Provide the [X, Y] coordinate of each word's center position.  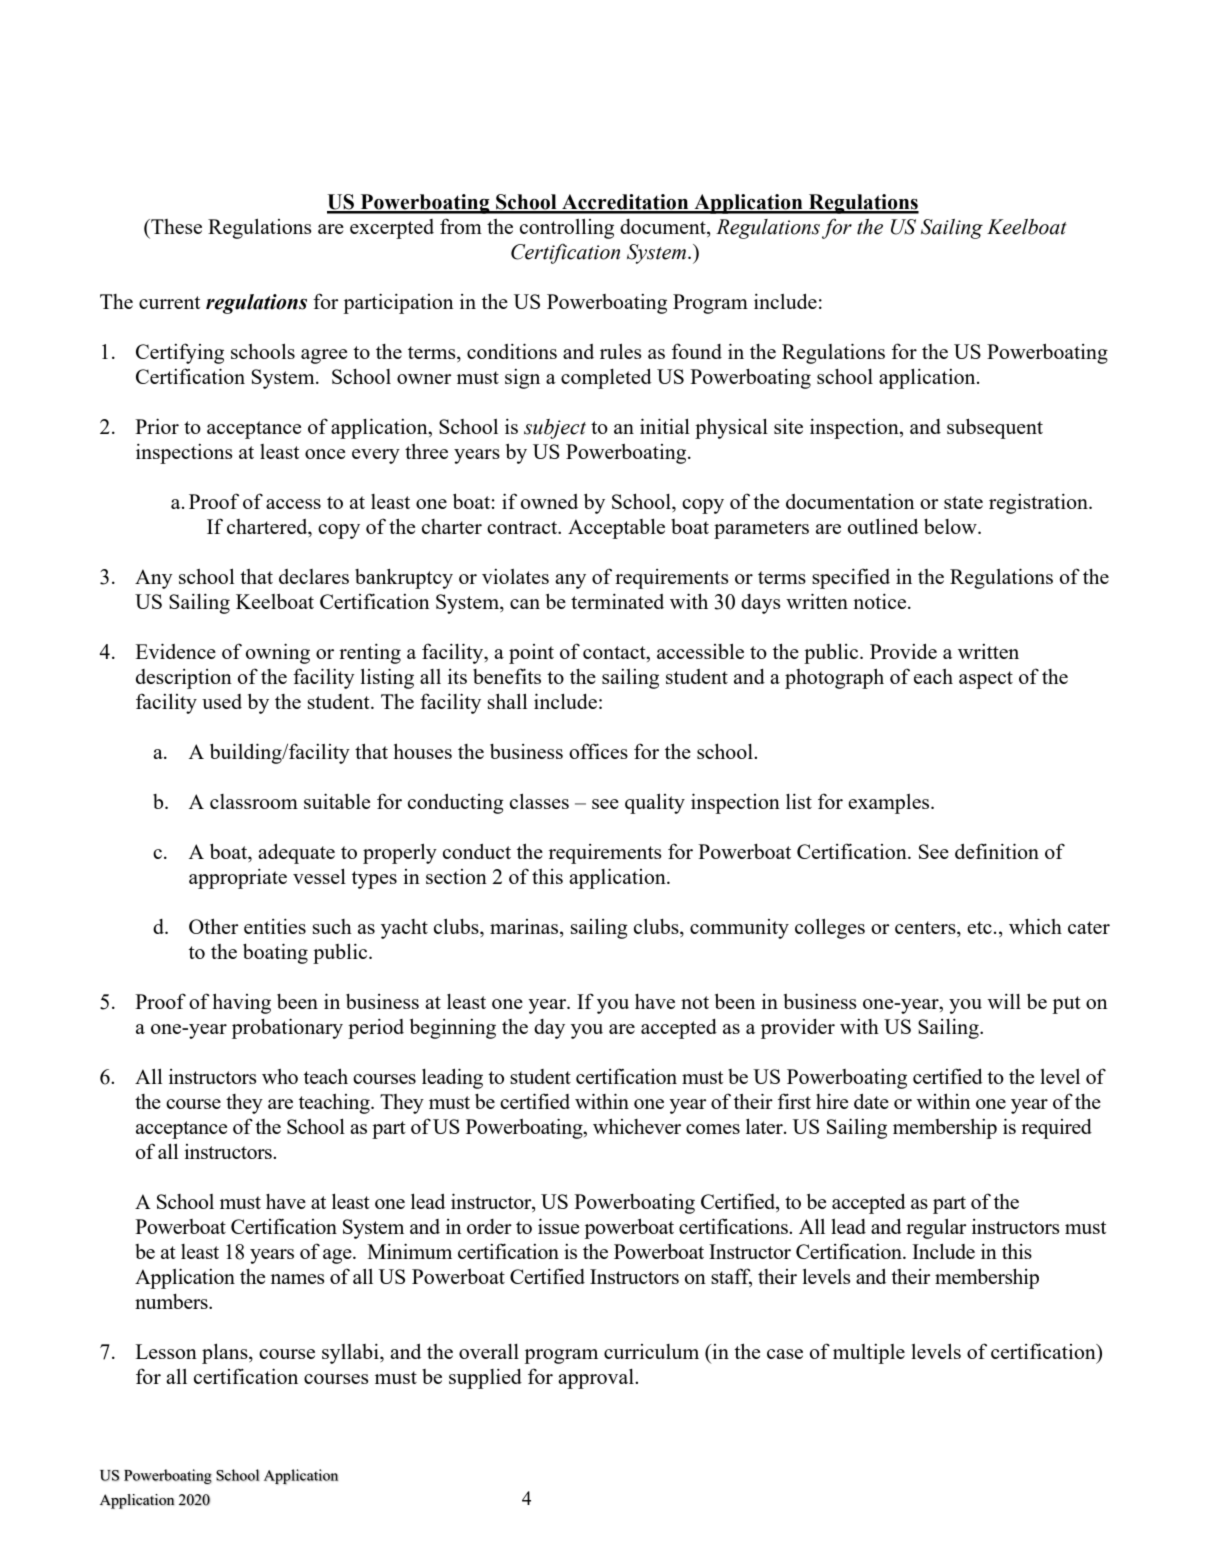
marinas [525, 928]
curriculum [651, 1351]
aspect [986, 680]
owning [278, 653]
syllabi [351, 1353]
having [242, 1003]
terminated [617, 601]
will [1004, 1001]
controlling [567, 228]
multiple [869, 1354]
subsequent [995, 428]
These [175, 226]
